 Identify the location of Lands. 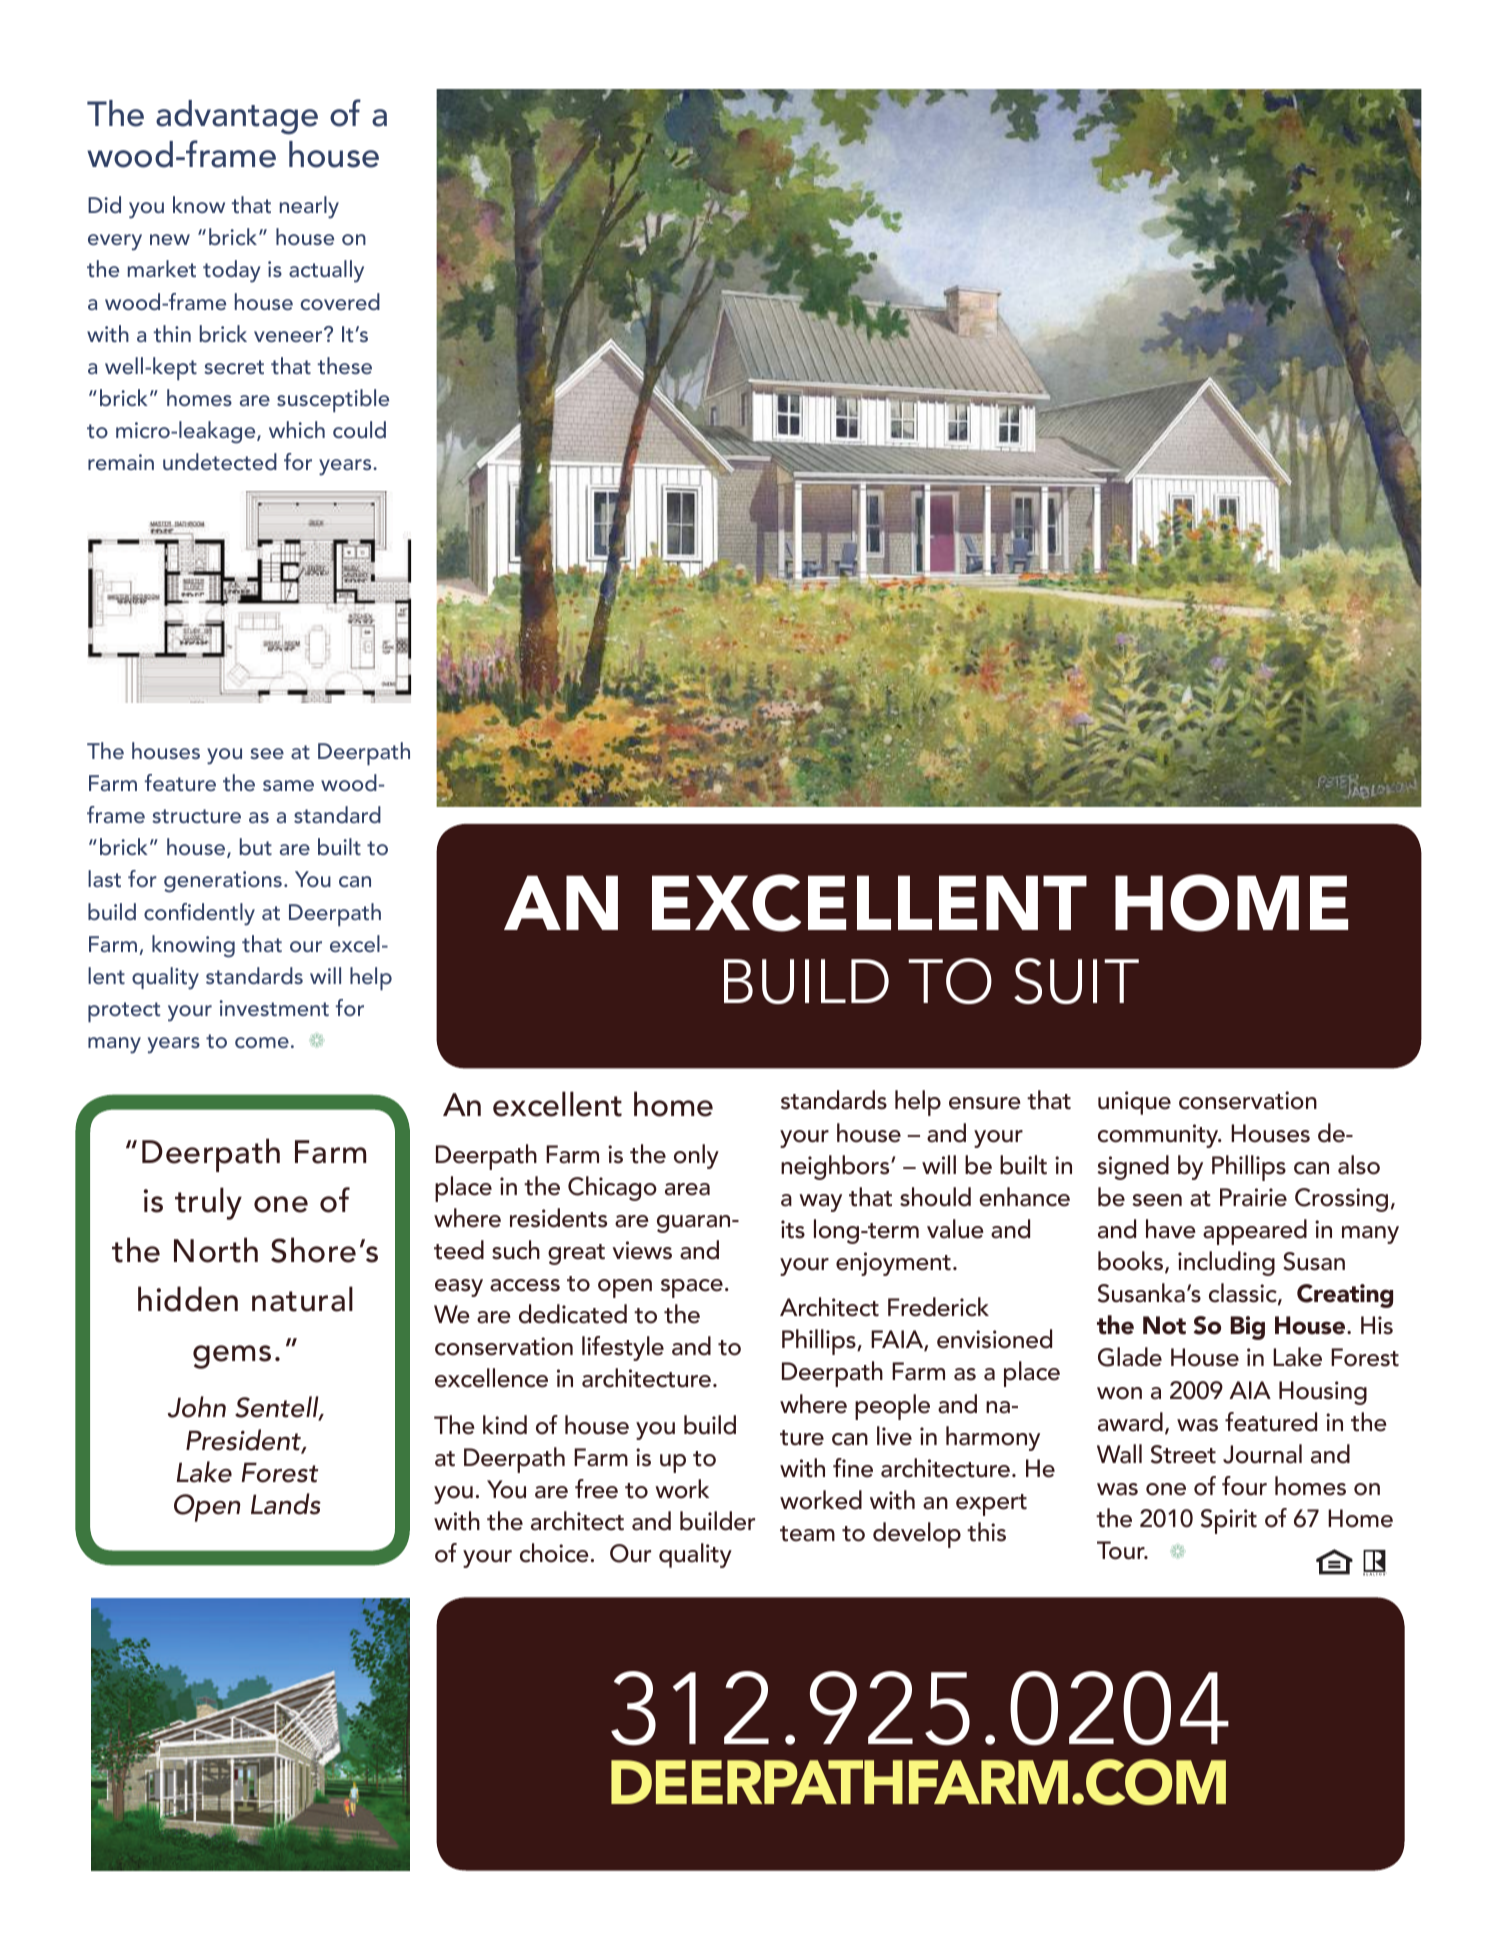
(286, 1504).
